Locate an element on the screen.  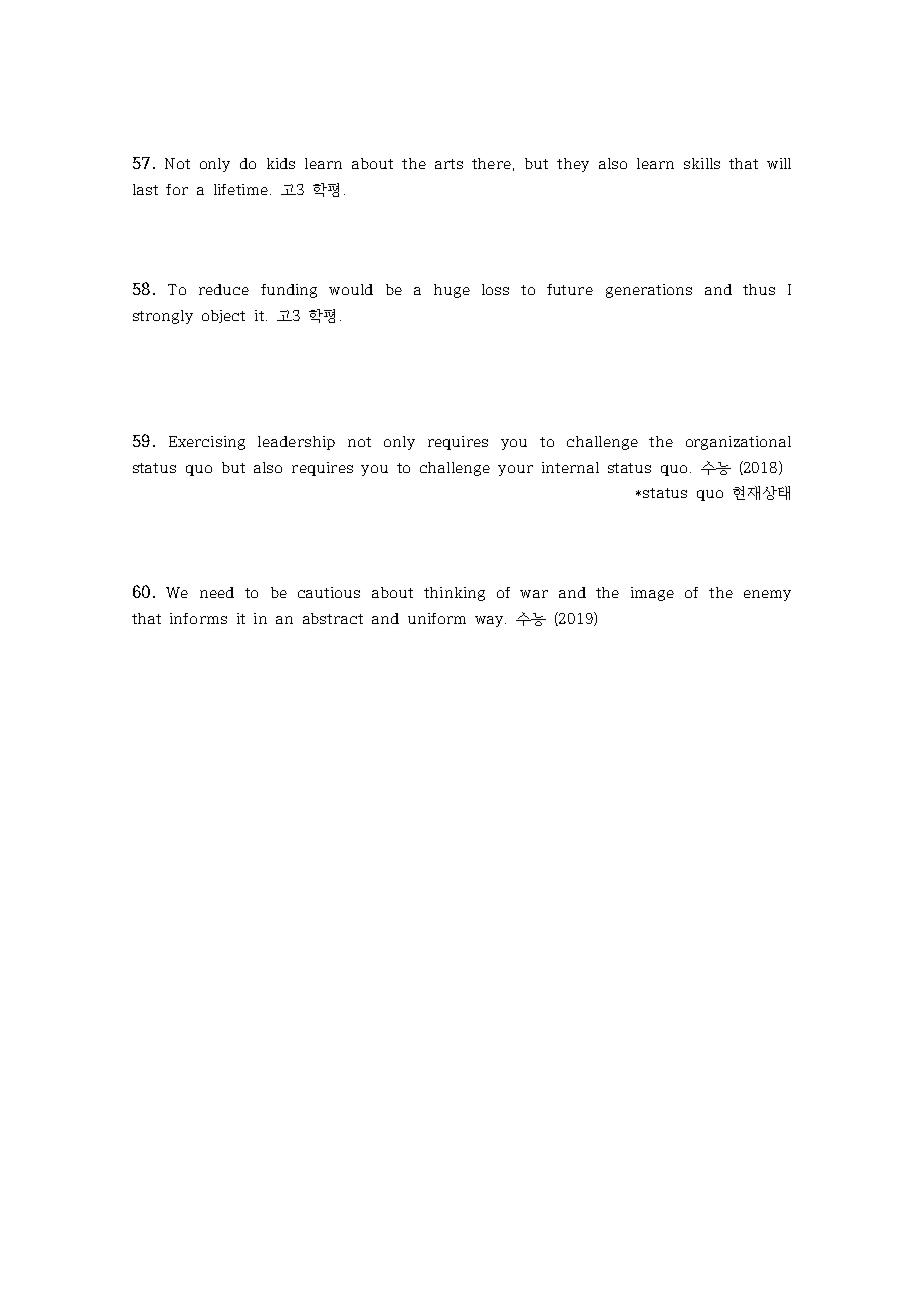
arts is located at coordinates (449, 164).
